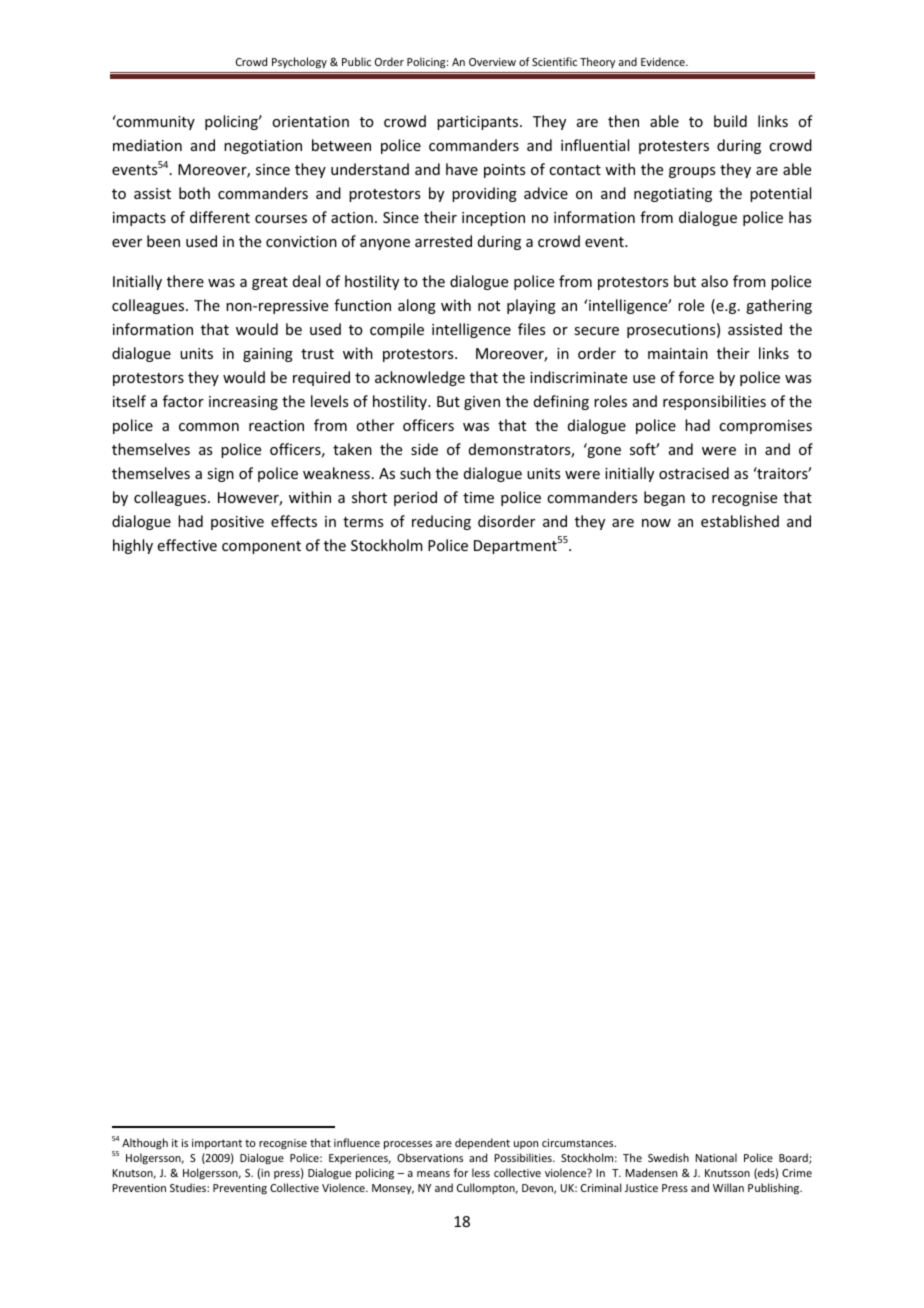 This screenshot has width=924, height=1308. Describe the element at coordinates (740, 521) in the screenshot. I see `established` at that location.
